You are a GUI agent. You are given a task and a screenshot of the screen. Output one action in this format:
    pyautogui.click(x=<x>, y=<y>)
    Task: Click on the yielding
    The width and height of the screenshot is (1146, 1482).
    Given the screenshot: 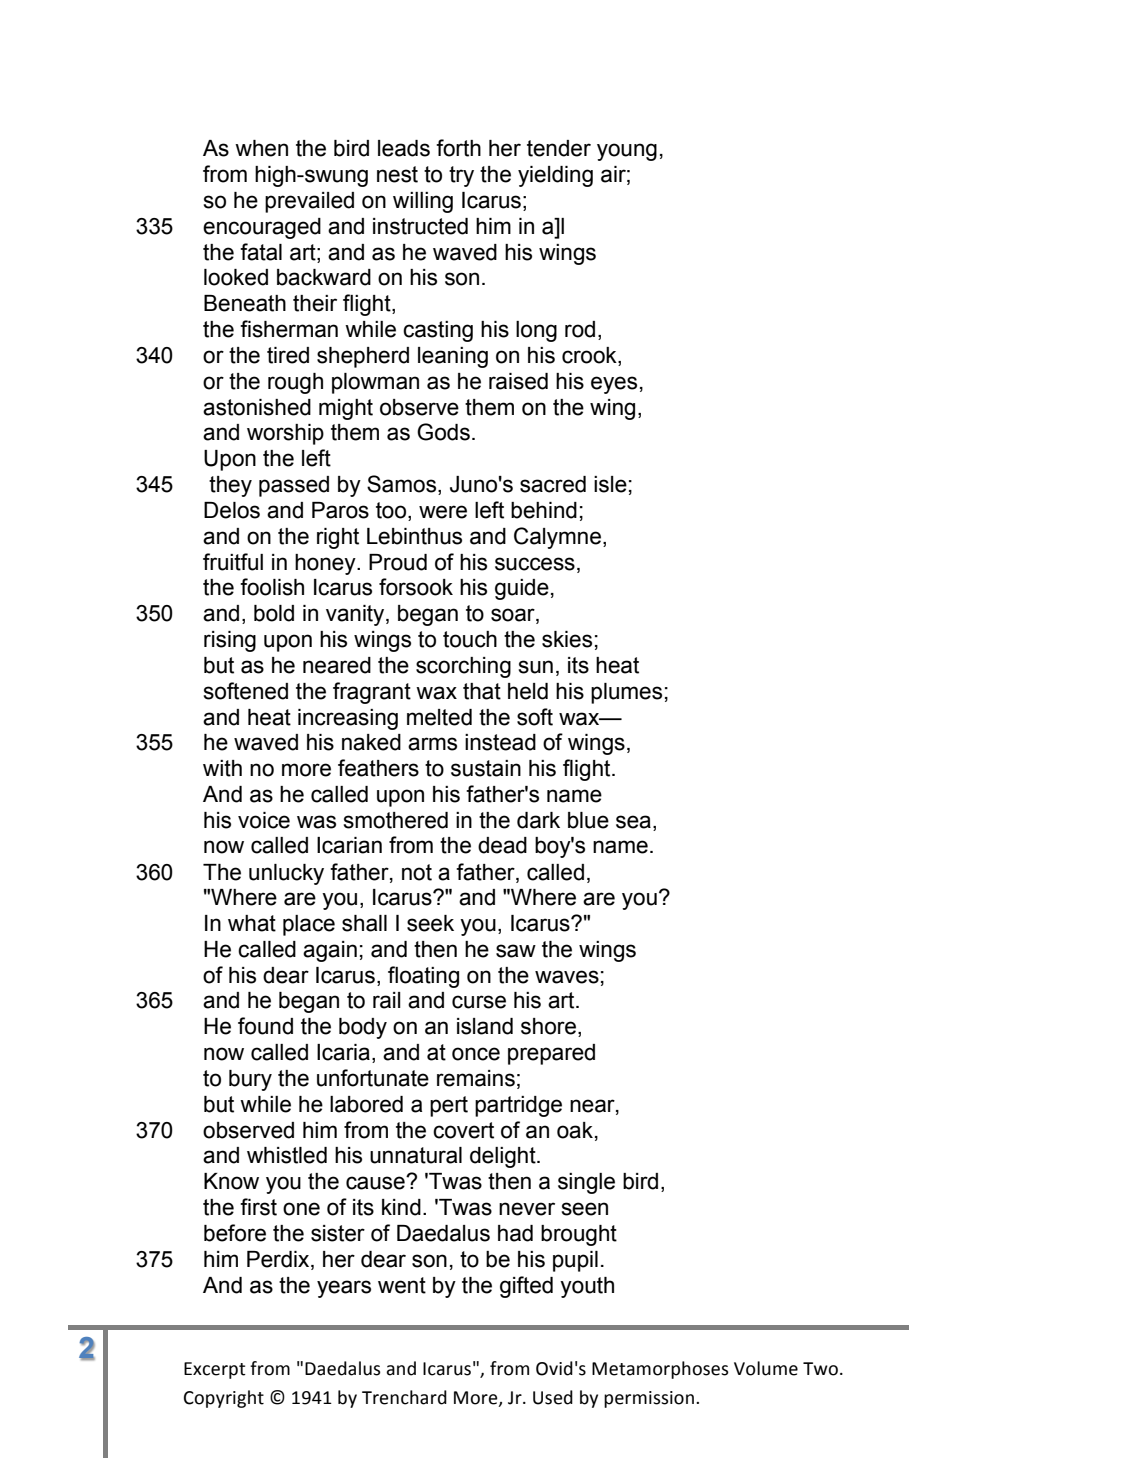 What is the action you would take?
    pyautogui.click(x=555, y=176)
